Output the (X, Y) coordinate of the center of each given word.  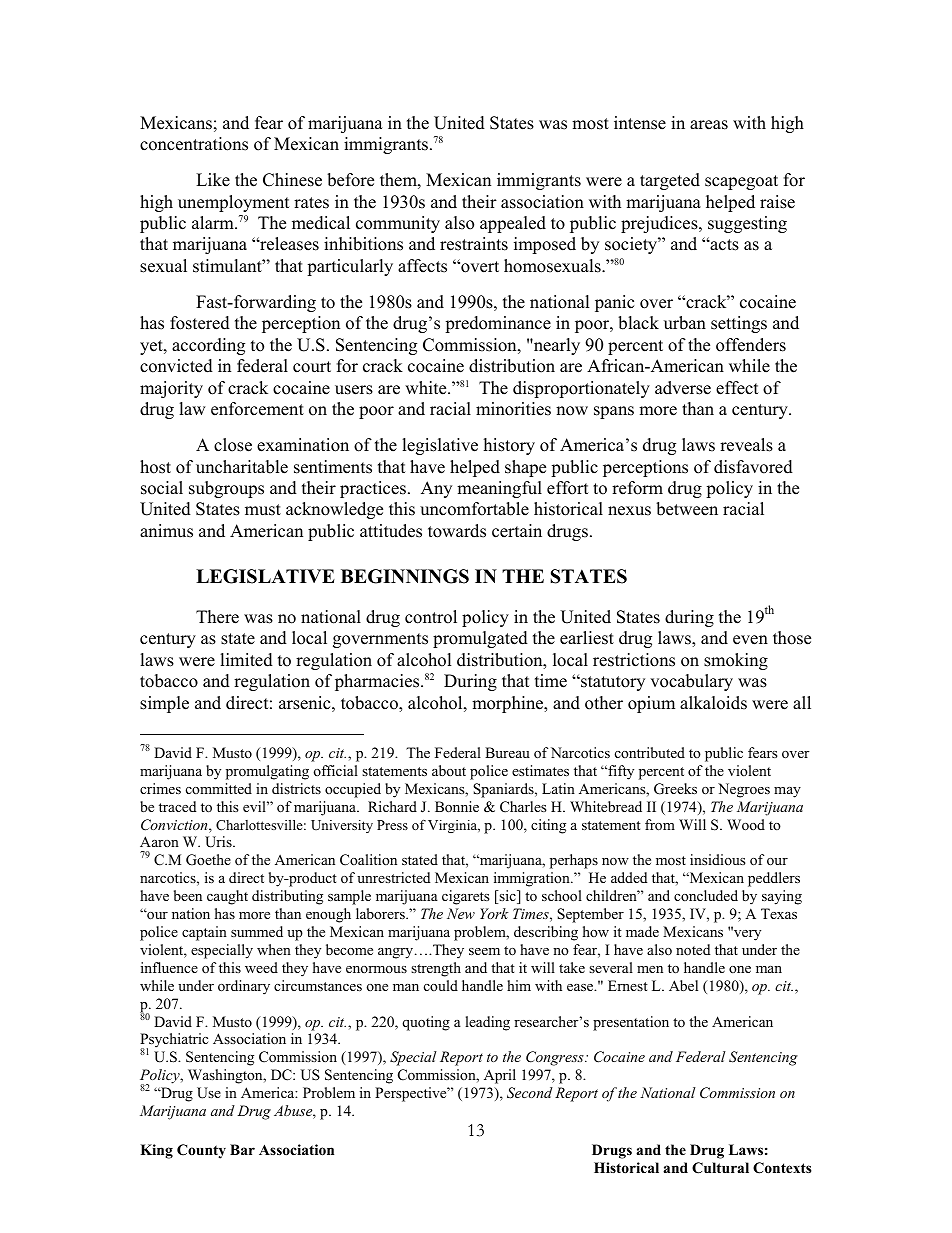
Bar (242, 1149)
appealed (513, 224)
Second (530, 1093)
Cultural (720, 1168)
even (750, 640)
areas (709, 125)
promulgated (480, 639)
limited (246, 660)
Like (213, 180)
